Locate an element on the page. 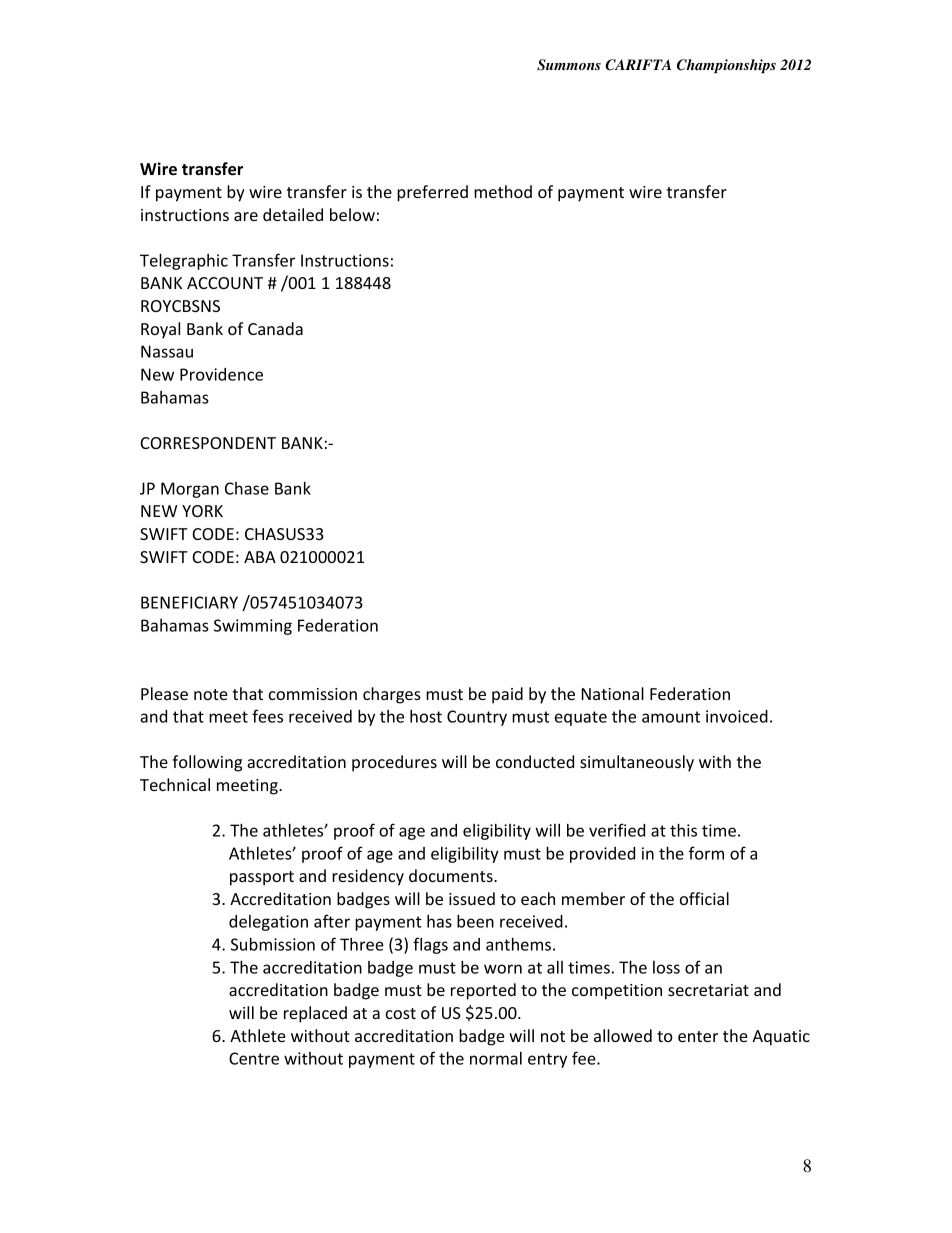 Image resolution: width=952 pixels, height=1233 pixels. conducted is located at coordinates (535, 761).
